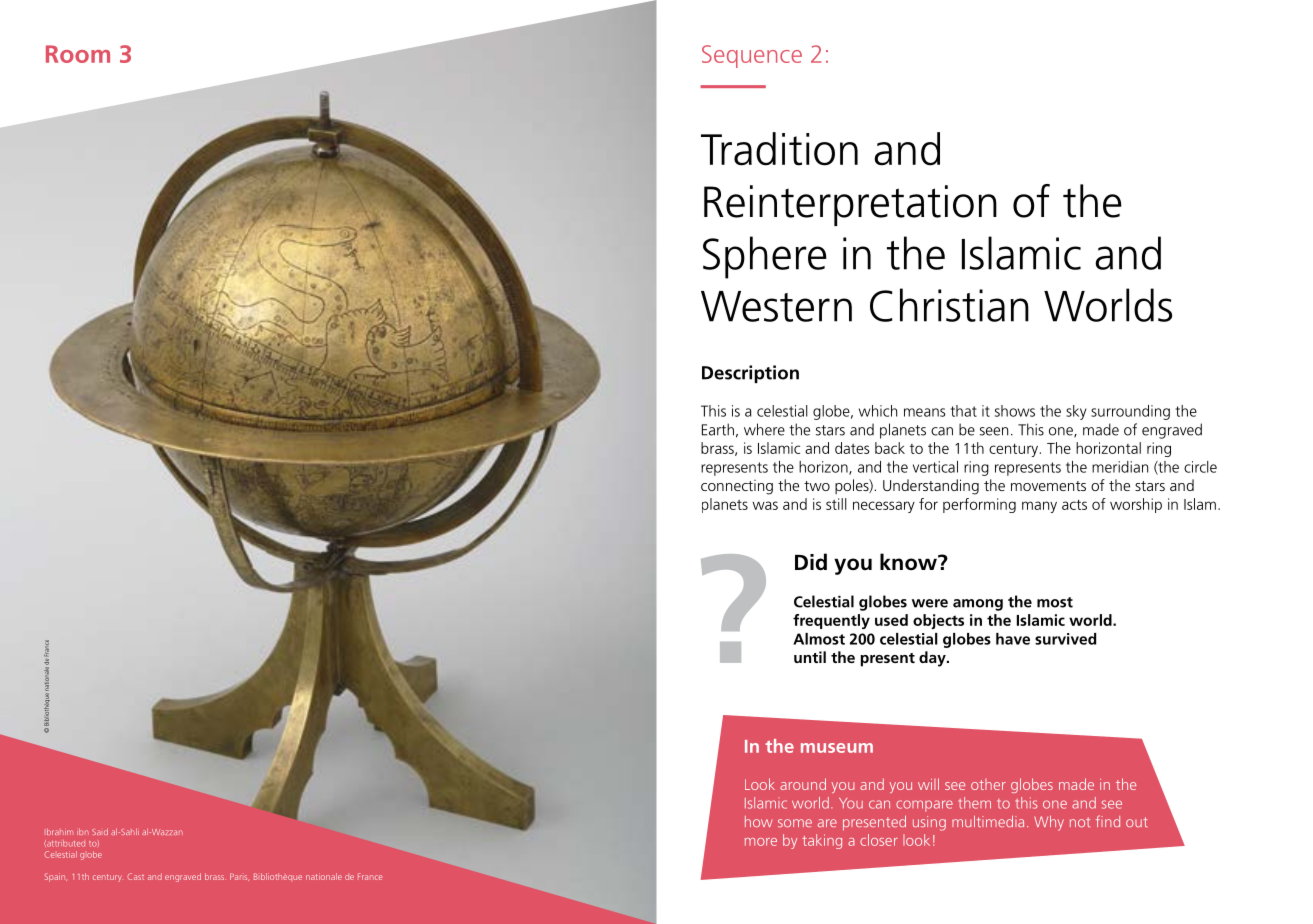 This page has height=924, width=1313. I want to click on Sequence, so click(752, 56).
